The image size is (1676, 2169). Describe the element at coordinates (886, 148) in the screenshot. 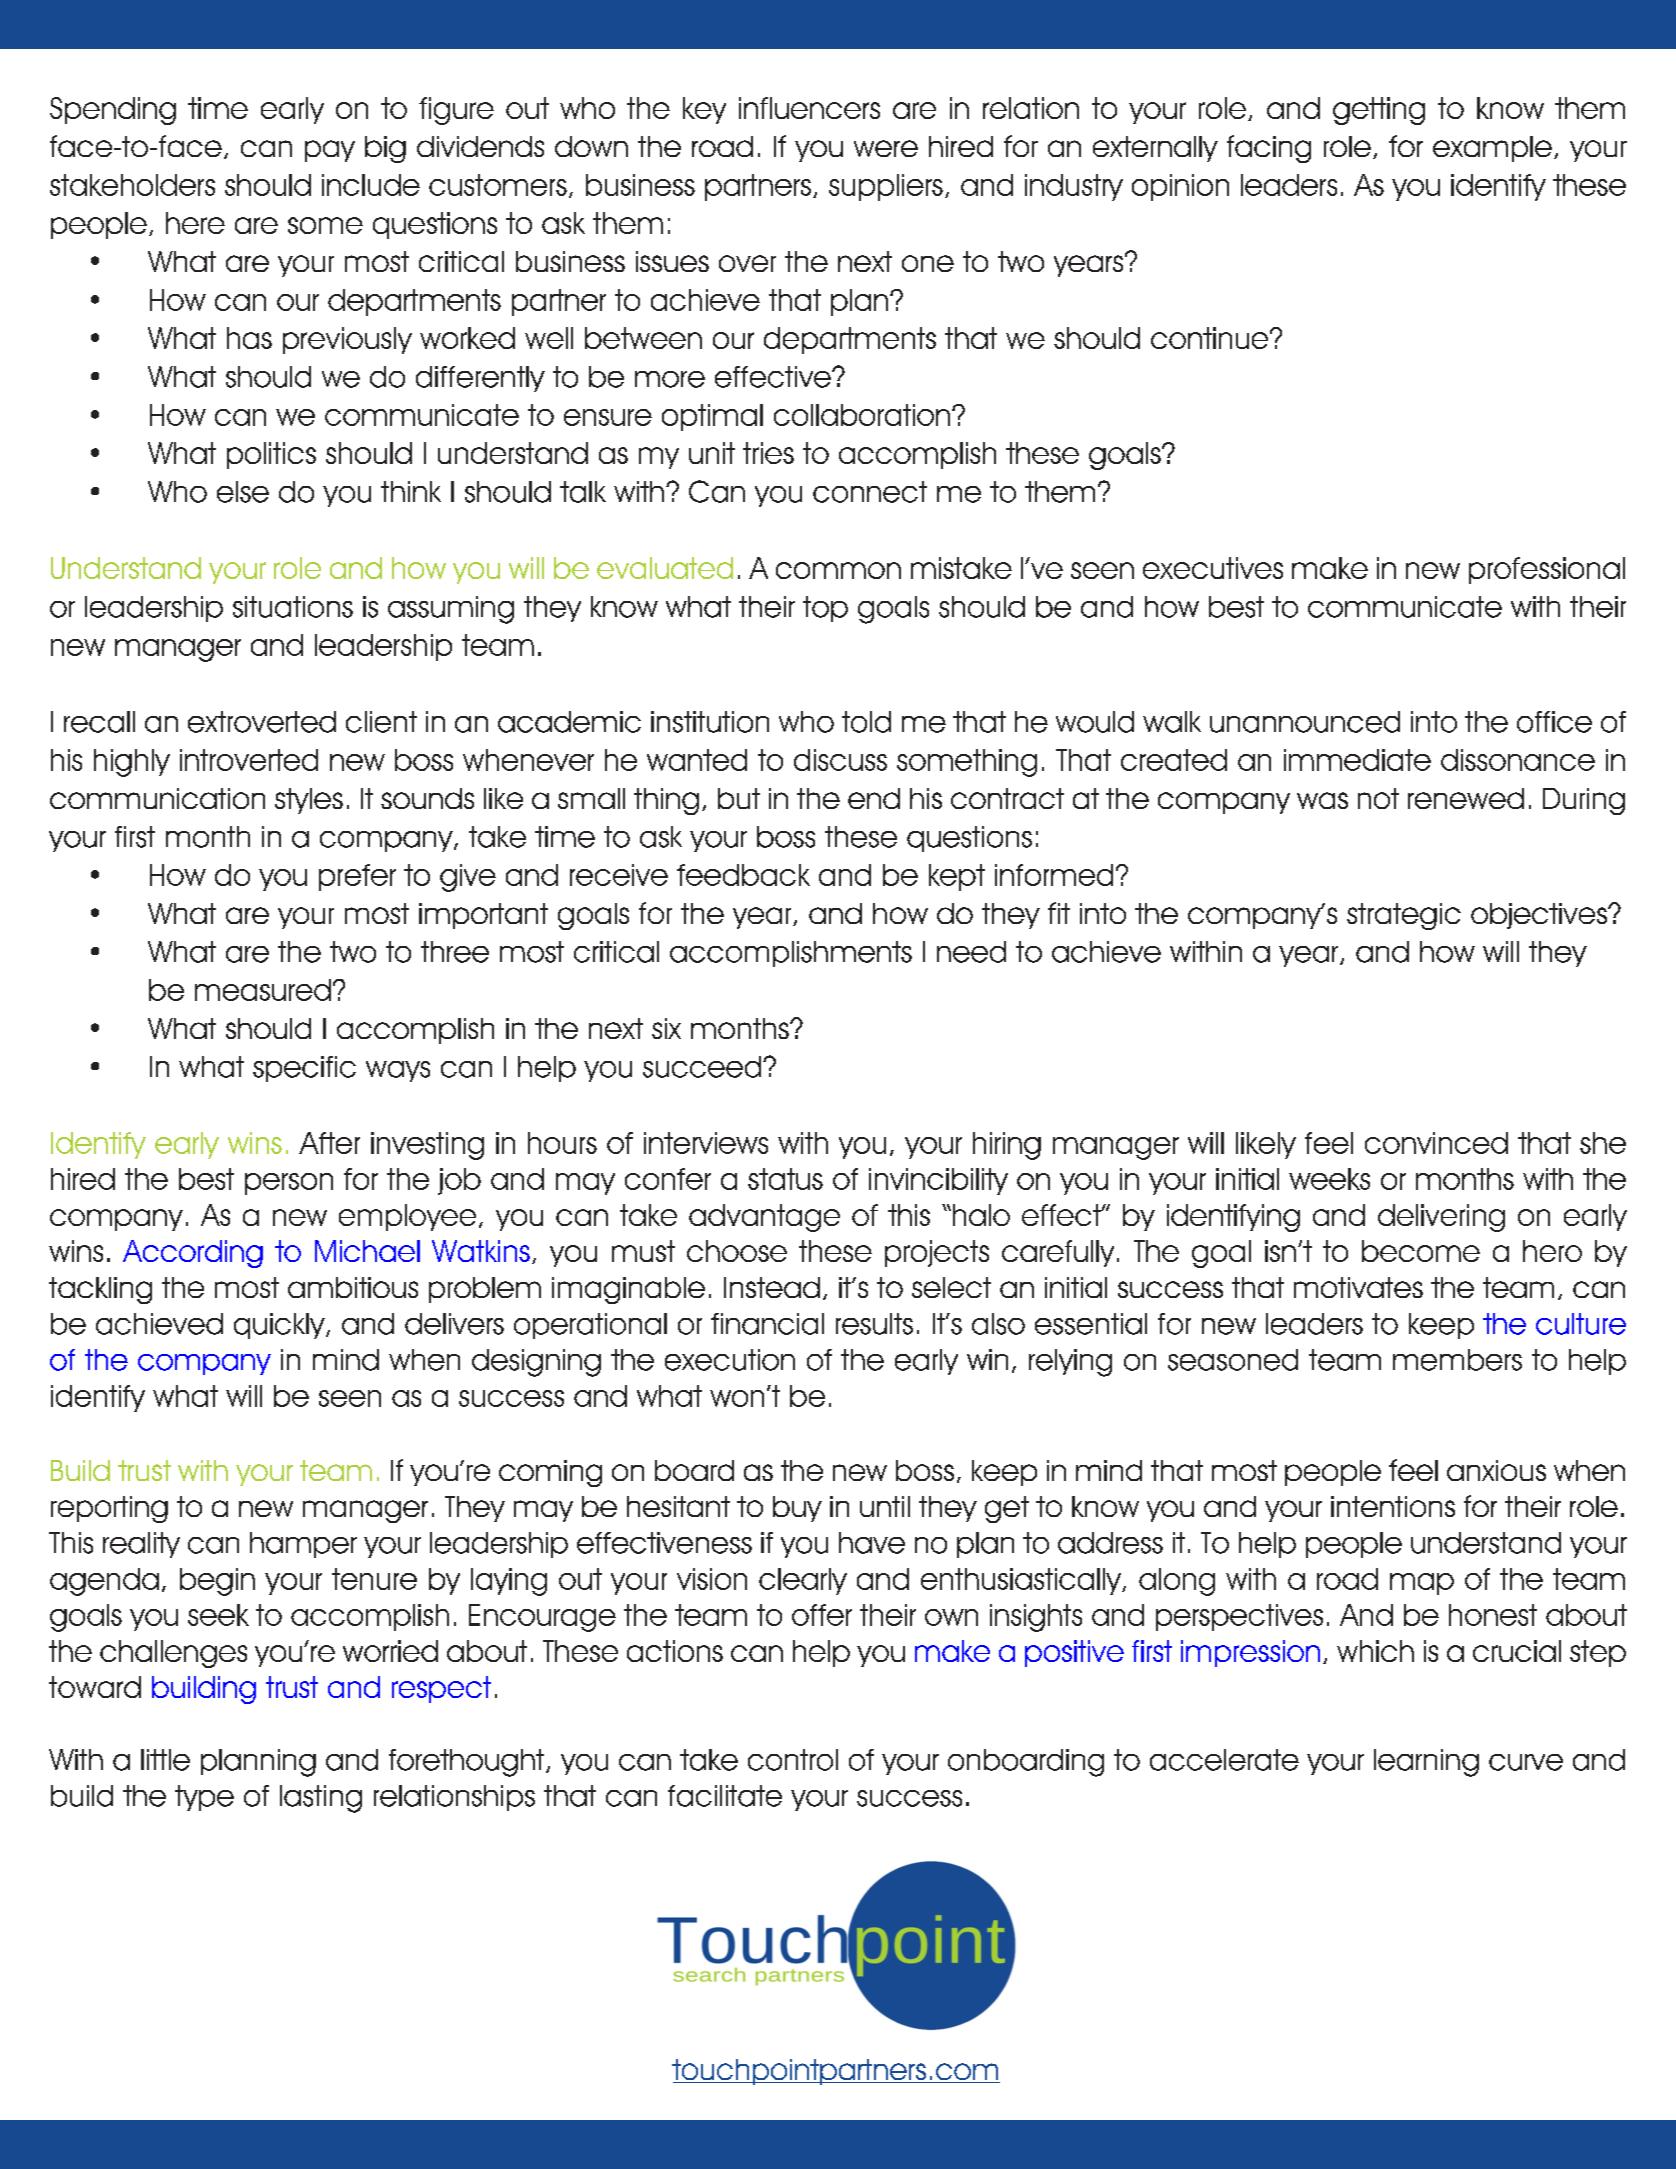

I see `were` at that location.
